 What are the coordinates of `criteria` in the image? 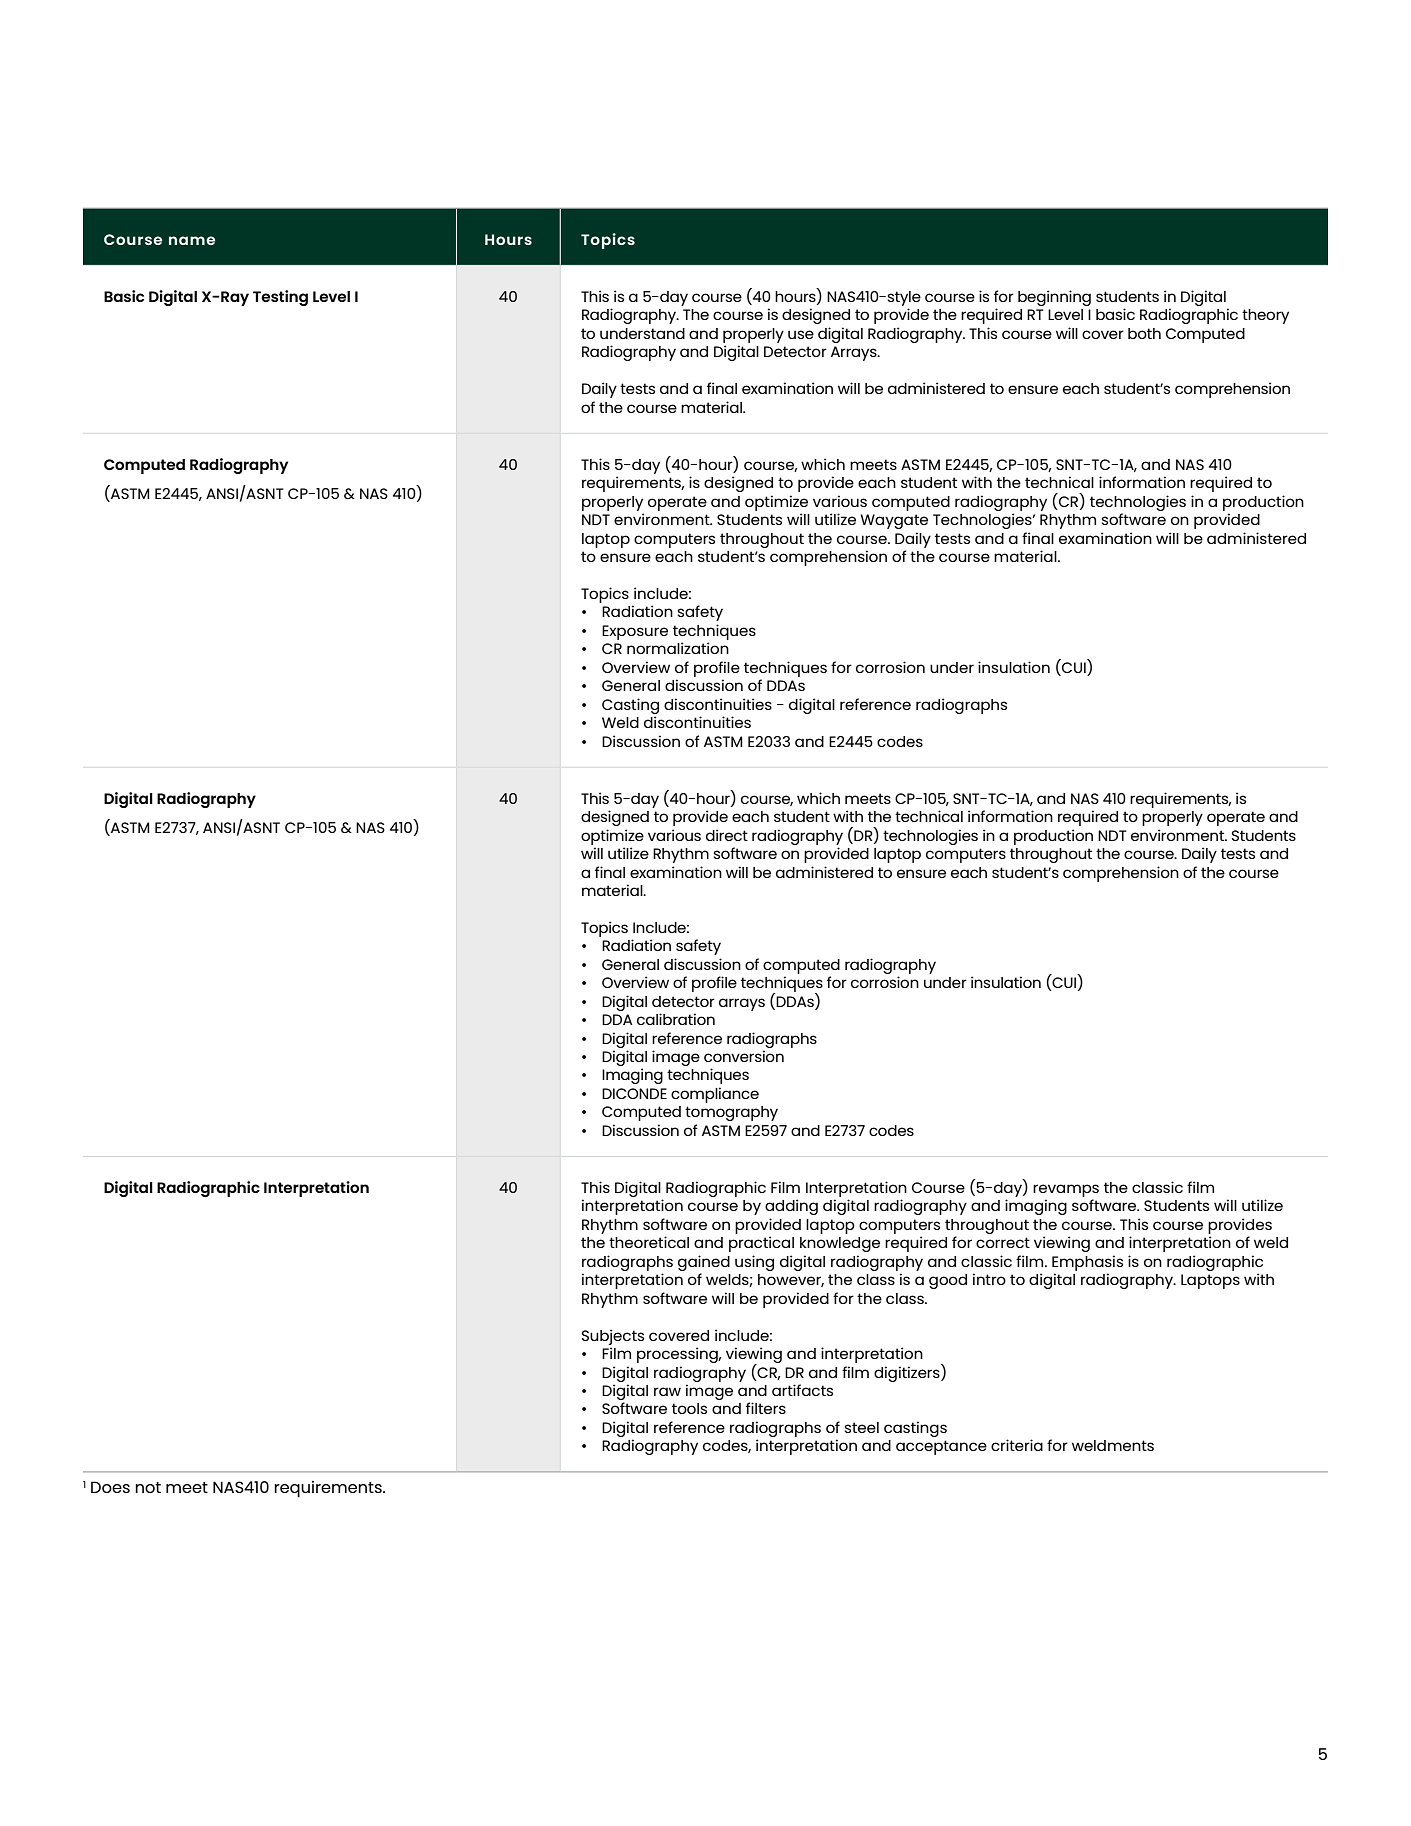 It's located at (1017, 1445).
